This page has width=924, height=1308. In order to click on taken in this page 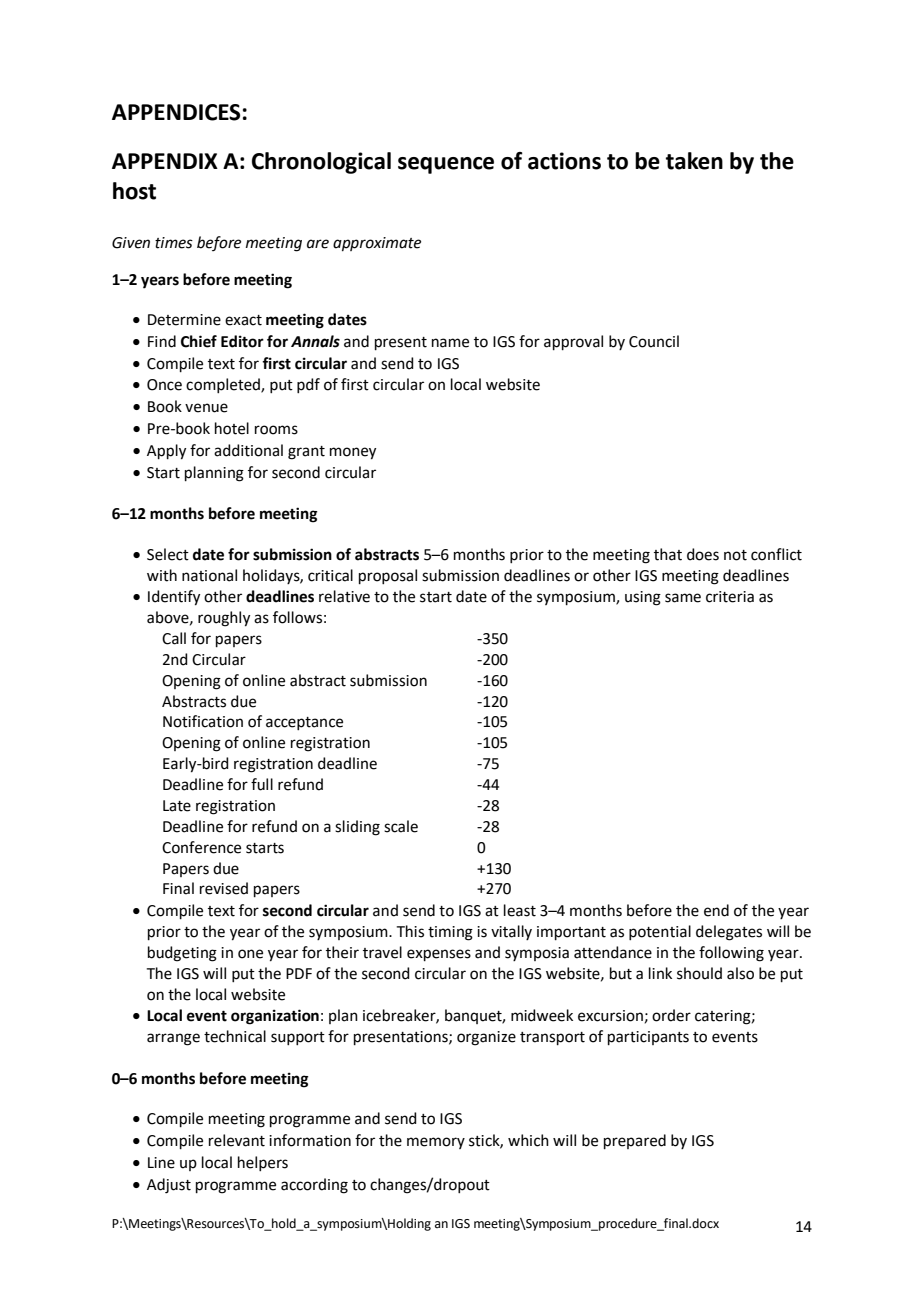, I will do `click(694, 161)`.
